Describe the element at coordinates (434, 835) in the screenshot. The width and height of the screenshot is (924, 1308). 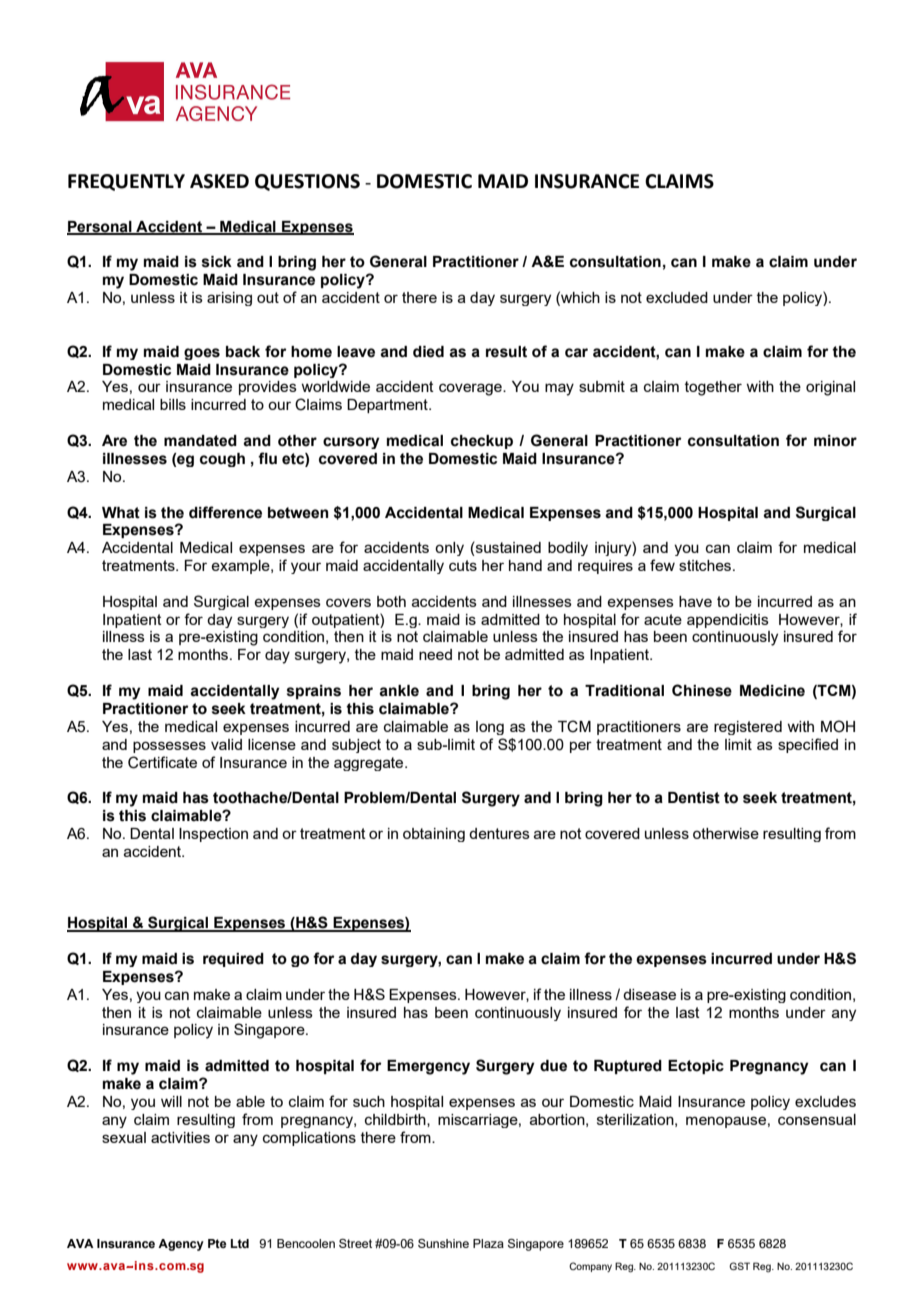
I see `obtaining` at that location.
